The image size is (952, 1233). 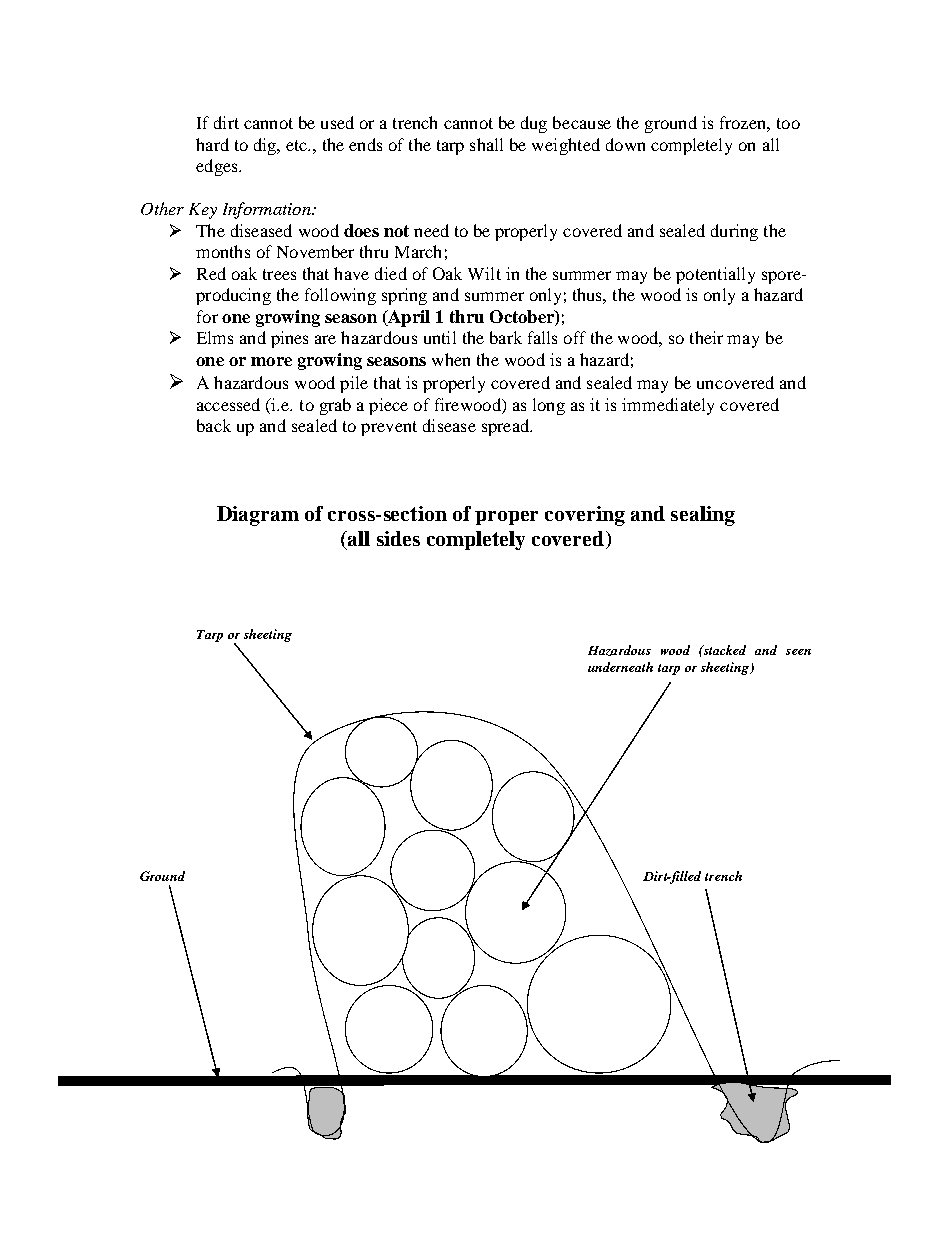 I want to click on sides, so click(x=398, y=538).
